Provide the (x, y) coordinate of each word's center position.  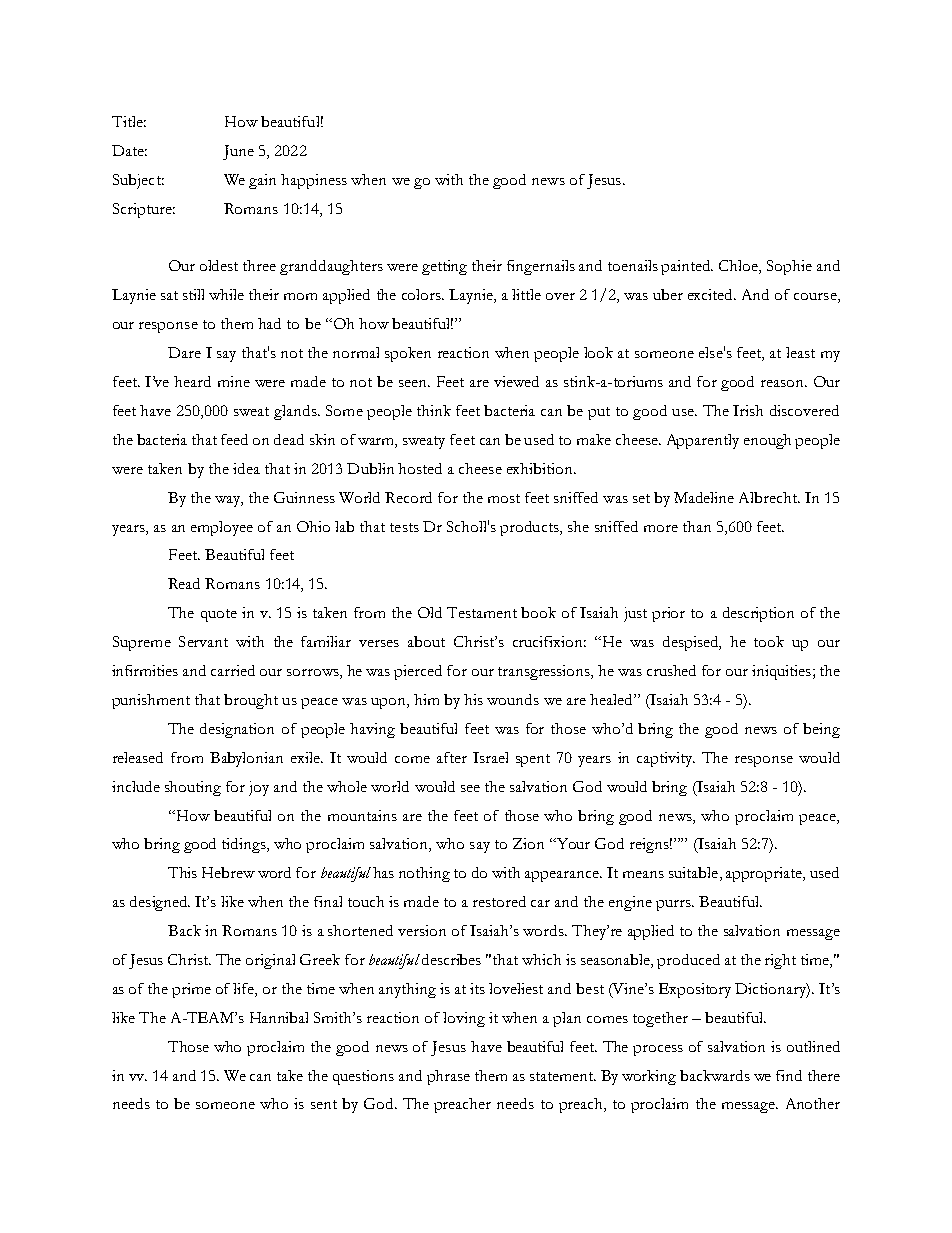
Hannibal (279, 1017)
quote (219, 615)
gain (262, 181)
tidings (245, 845)
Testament (482, 612)
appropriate (765, 874)
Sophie (789, 267)
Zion (528, 843)
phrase (448, 1077)
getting (444, 267)
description (758, 614)
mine (234, 381)
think (434, 410)
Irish (748, 410)
